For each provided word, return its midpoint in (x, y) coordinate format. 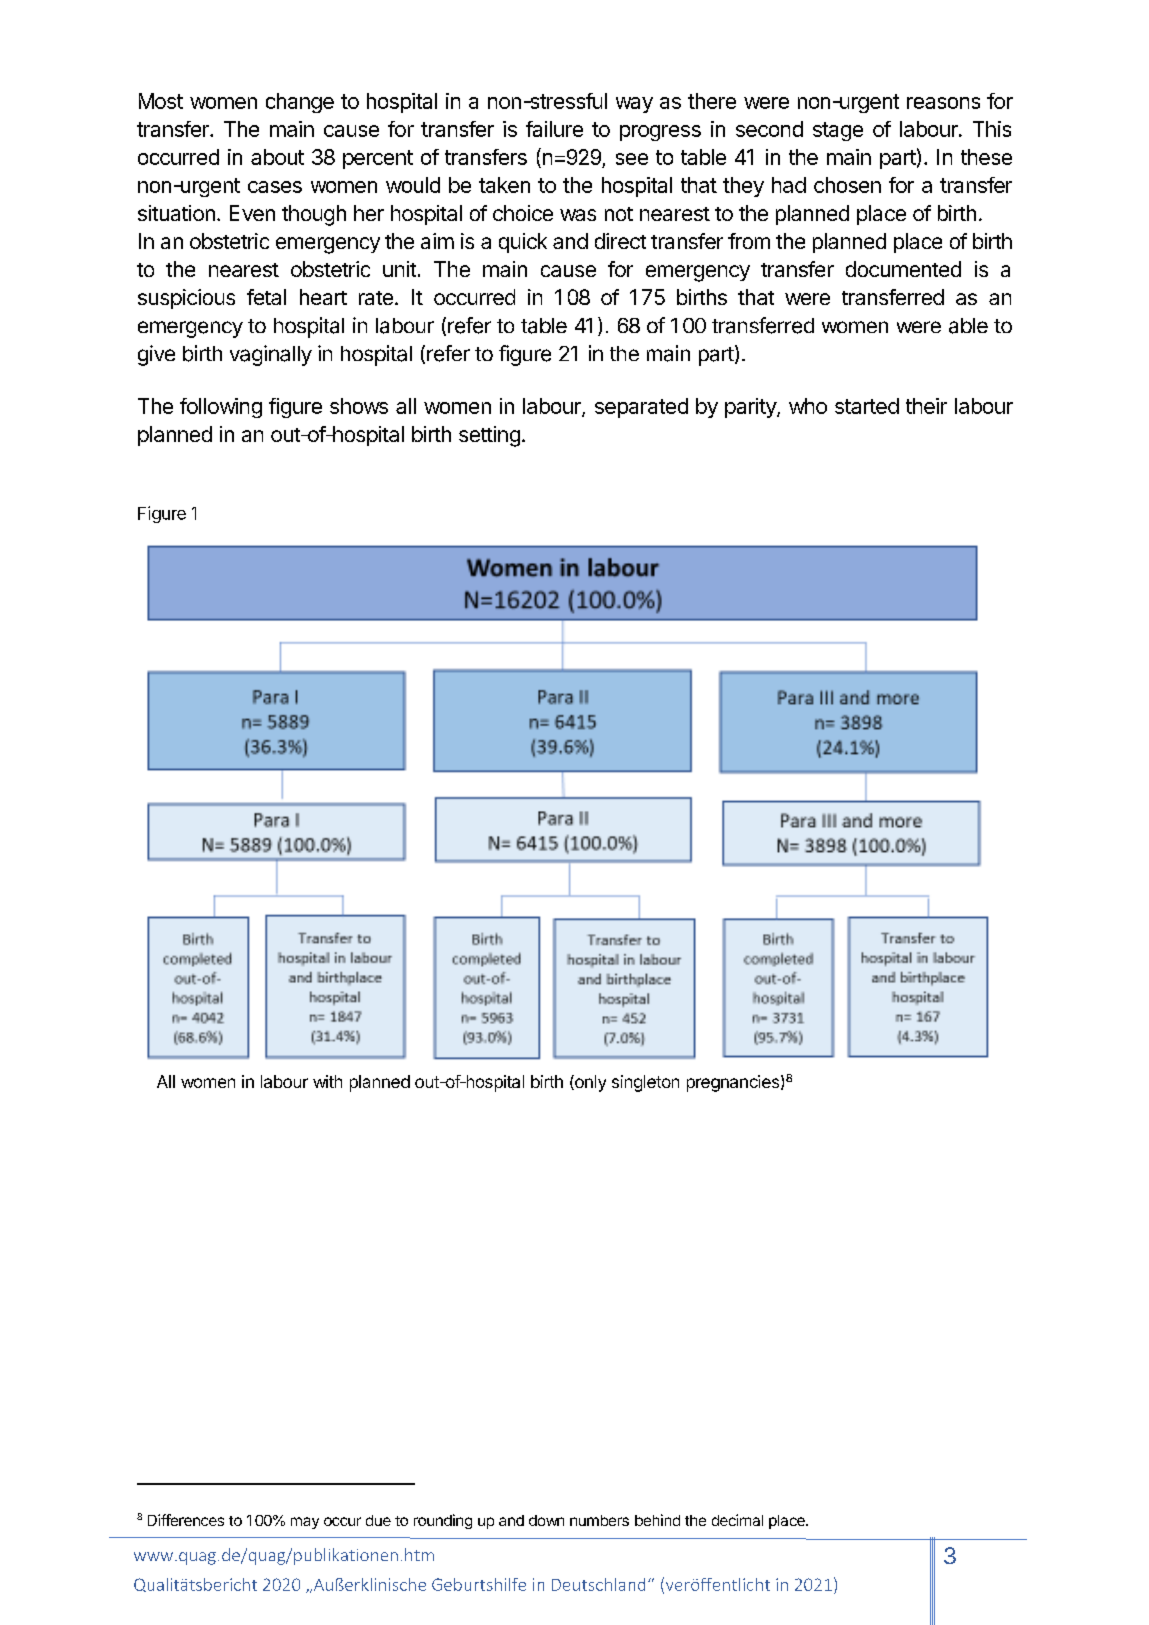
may (305, 1523)
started (867, 406)
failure (554, 129)
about (277, 157)
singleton (645, 1083)
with (327, 1081)
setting (489, 436)
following (221, 408)
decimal (737, 1520)
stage (838, 131)
